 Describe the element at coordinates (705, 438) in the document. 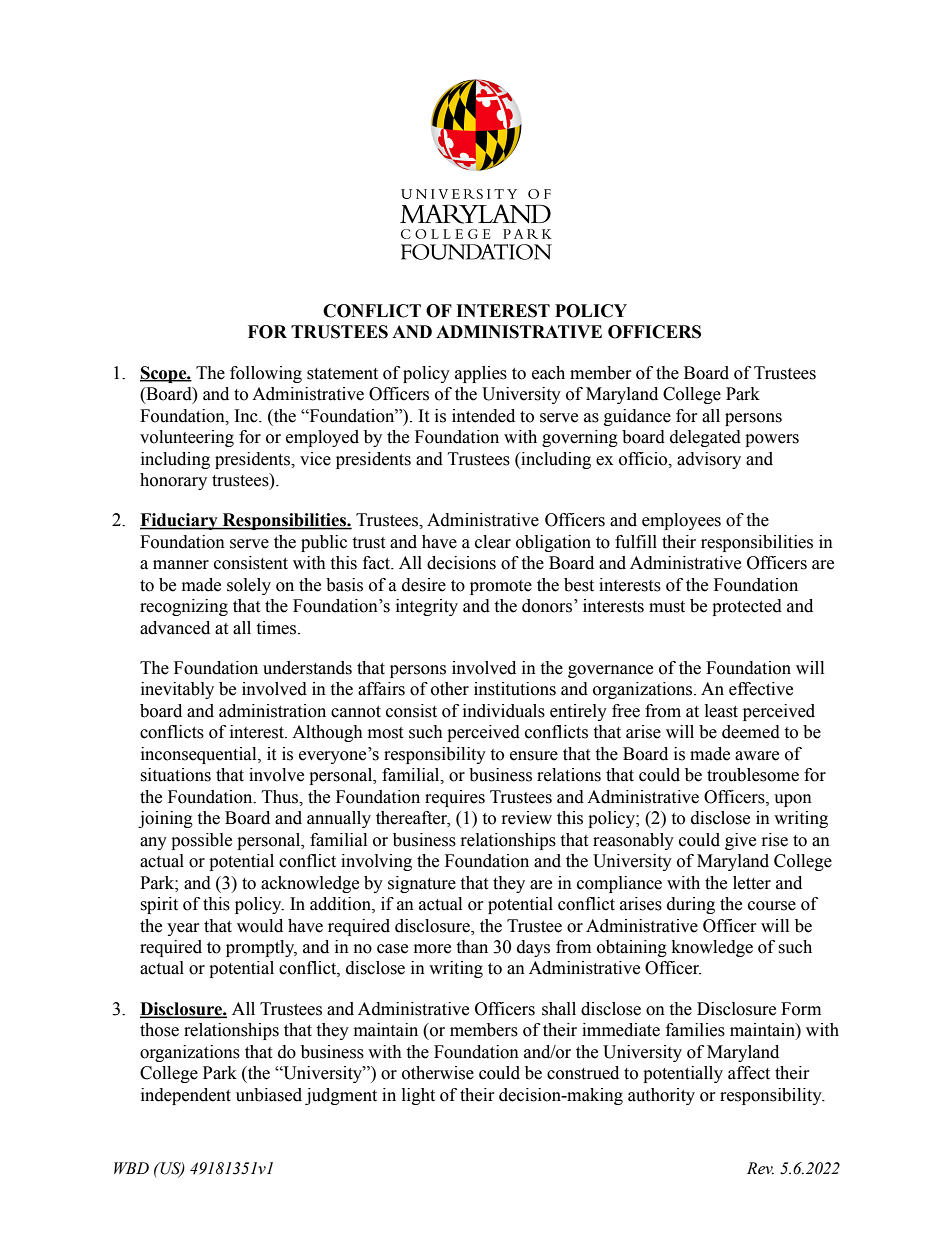

I see `delegated` at that location.
